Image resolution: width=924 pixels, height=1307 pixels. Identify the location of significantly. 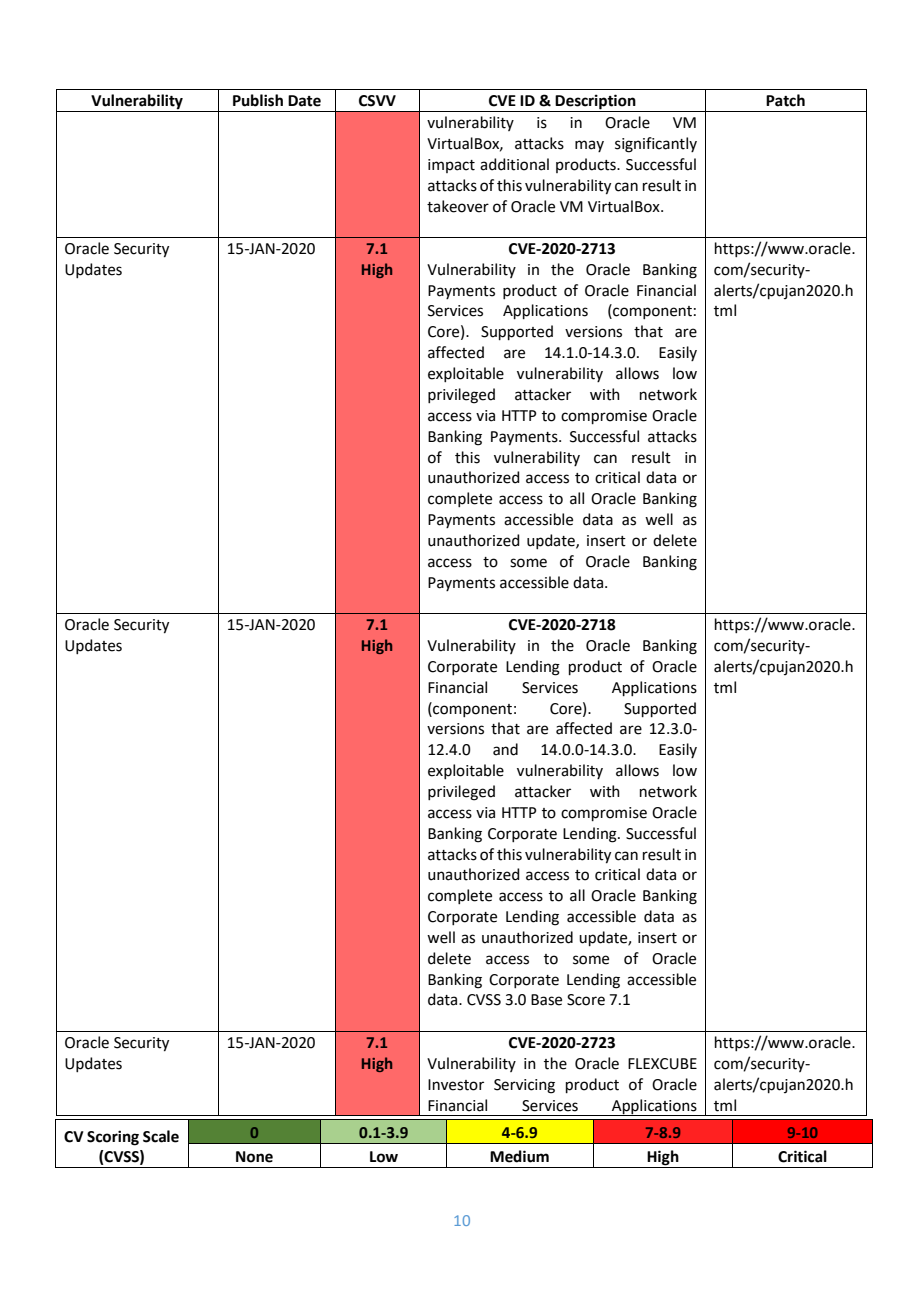
(656, 145).
